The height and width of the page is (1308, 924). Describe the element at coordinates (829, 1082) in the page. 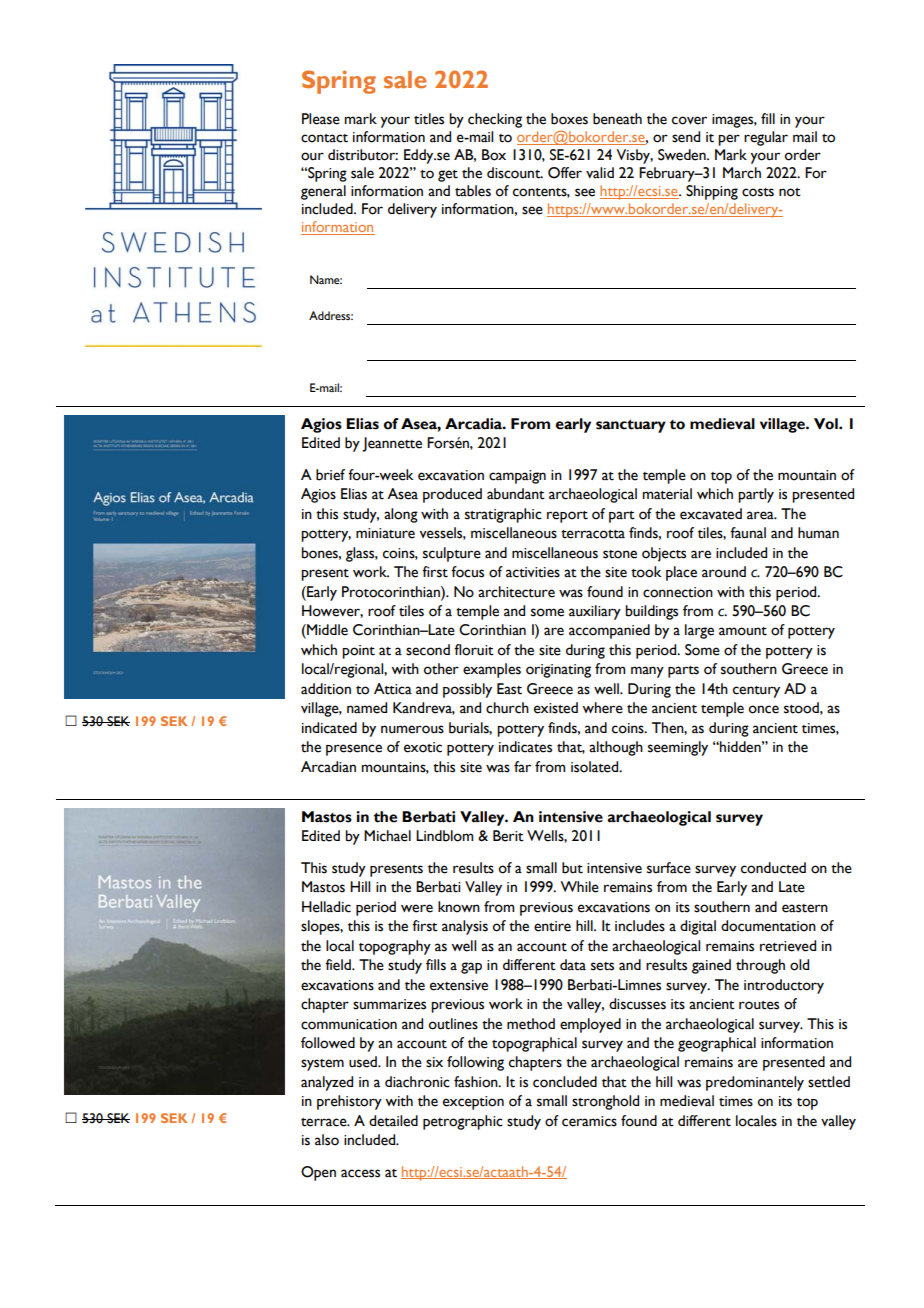

I see `settled` at that location.
